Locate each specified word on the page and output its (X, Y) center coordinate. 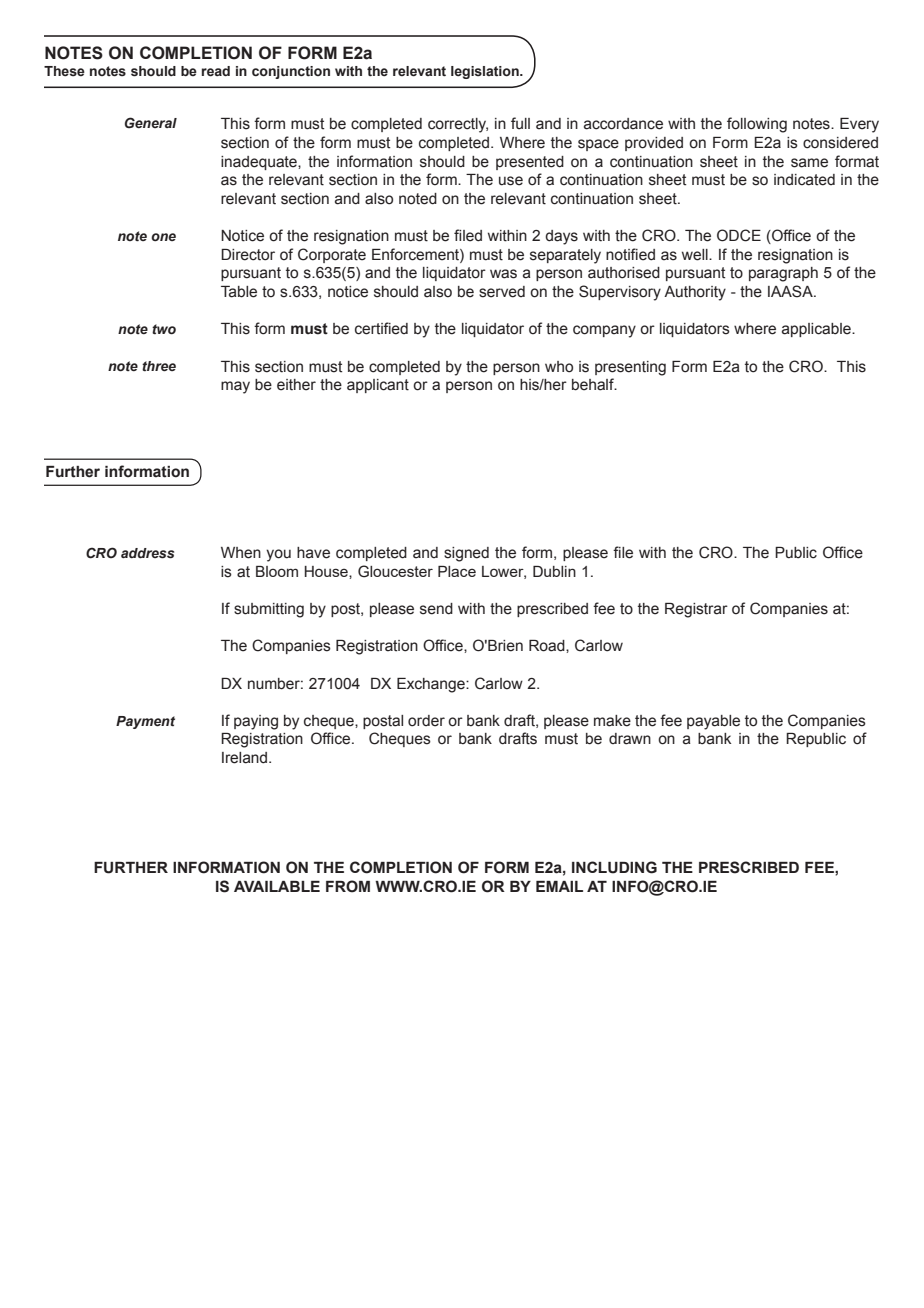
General (151, 122)
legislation (486, 72)
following (757, 125)
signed (466, 554)
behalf (594, 384)
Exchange (432, 685)
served (502, 292)
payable (713, 722)
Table (239, 292)
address (147, 553)
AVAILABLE (277, 886)
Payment (145, 722)
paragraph (783, 274)
